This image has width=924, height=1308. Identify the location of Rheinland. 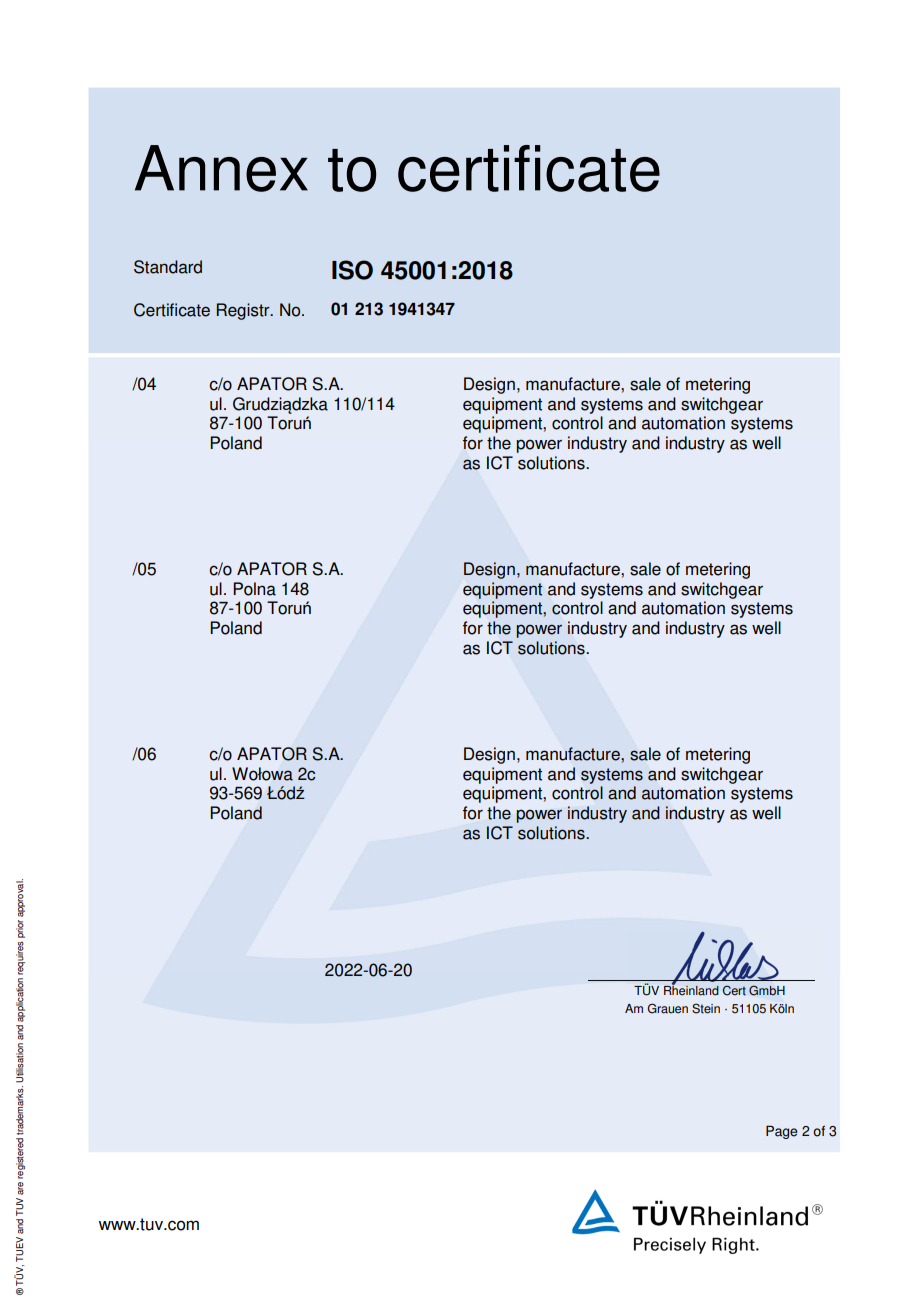
(691, 990).
